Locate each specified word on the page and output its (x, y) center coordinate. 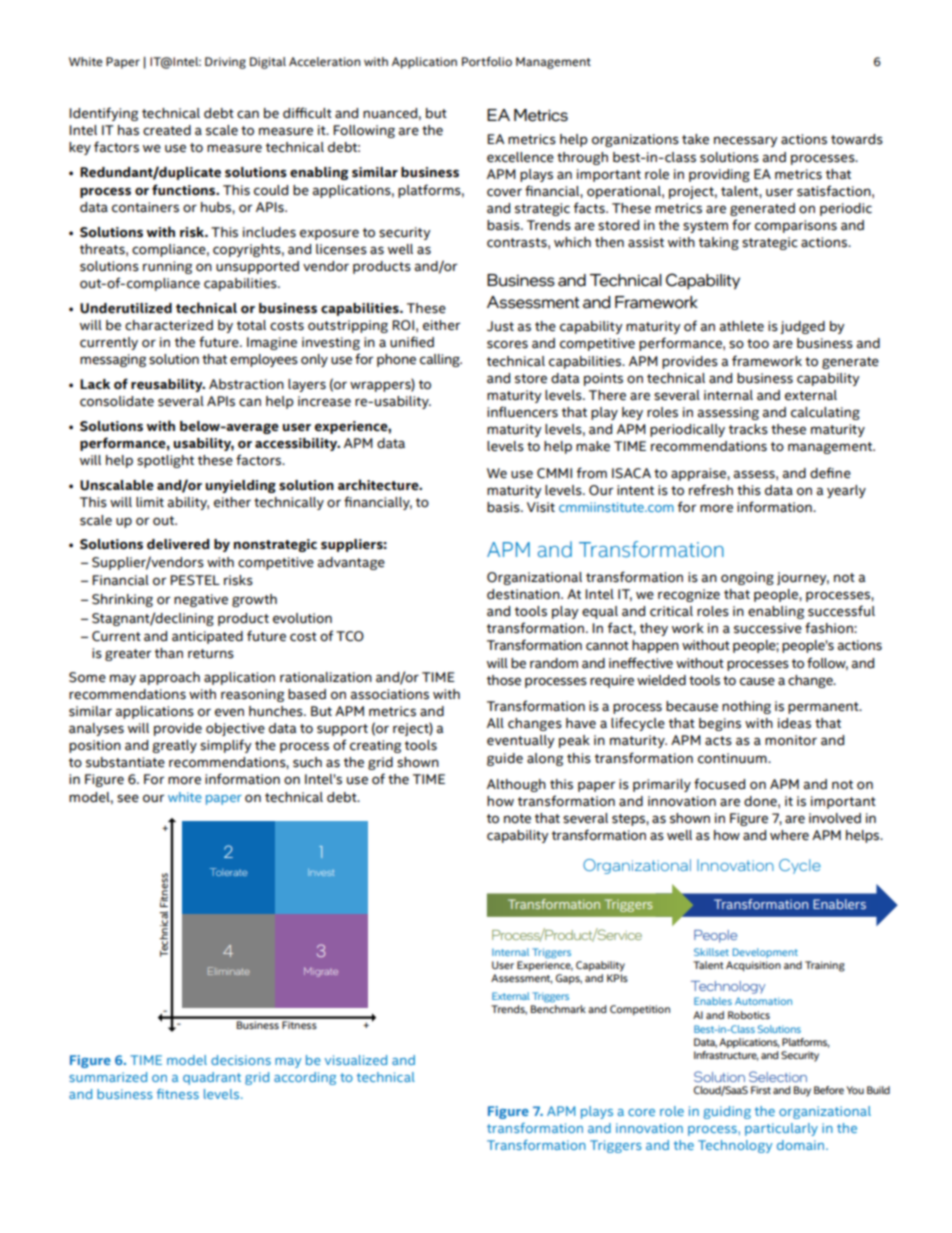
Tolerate (228, 872)
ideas (794, 723)
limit (150, 502)
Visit (541, 507)
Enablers (839, 904)
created (167, 130)
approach (170, 678)
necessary (746, 141)
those (504, 680)
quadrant (212, 1078)
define (830, 473)
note (517, 819)
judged (802, 327)
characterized (169, 325)
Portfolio (487, 61)
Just (500, 326)
